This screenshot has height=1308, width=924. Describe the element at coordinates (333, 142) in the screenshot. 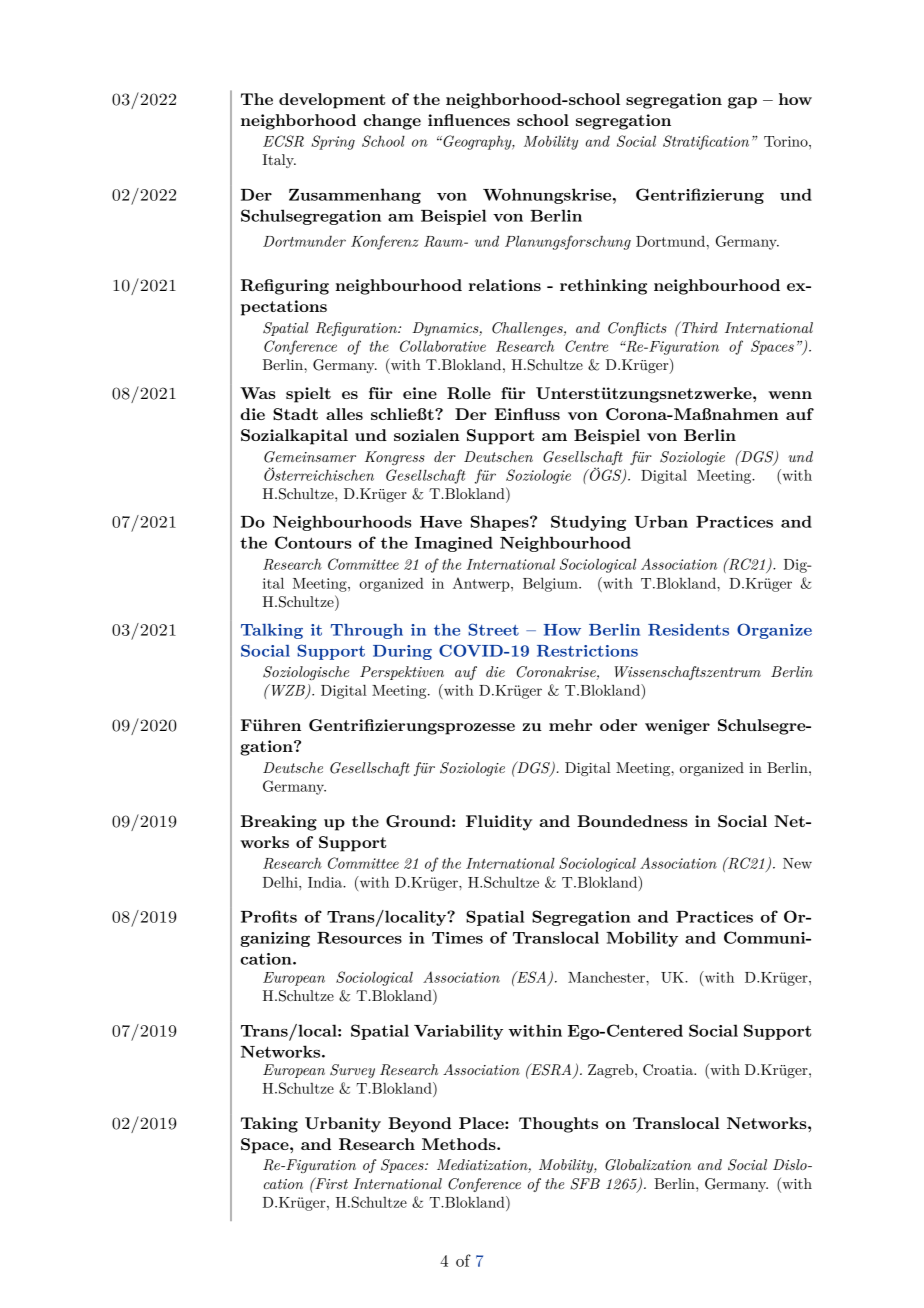

I see `Spring` at that location.
